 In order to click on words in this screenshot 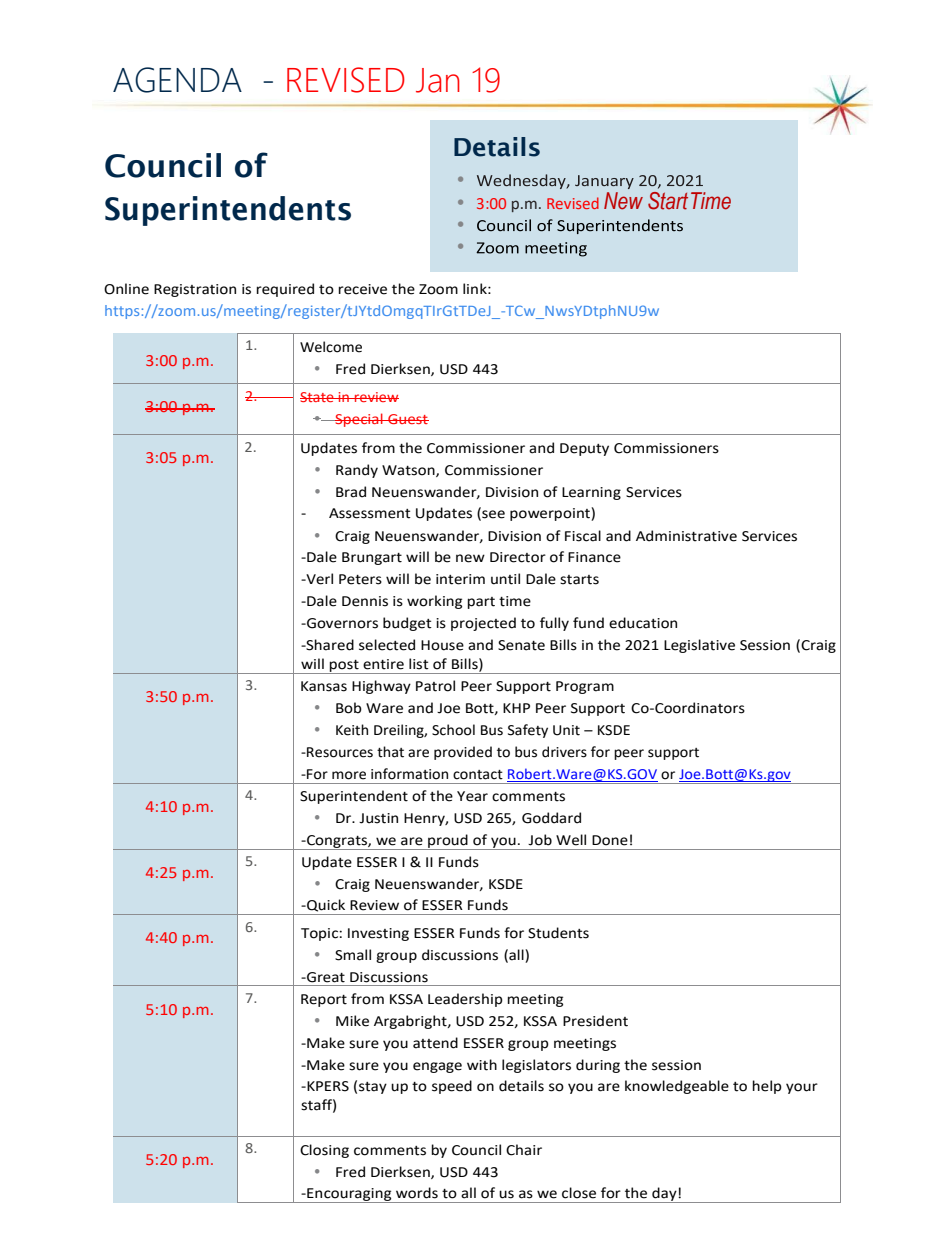, I will do `click(417, 1193)`.
